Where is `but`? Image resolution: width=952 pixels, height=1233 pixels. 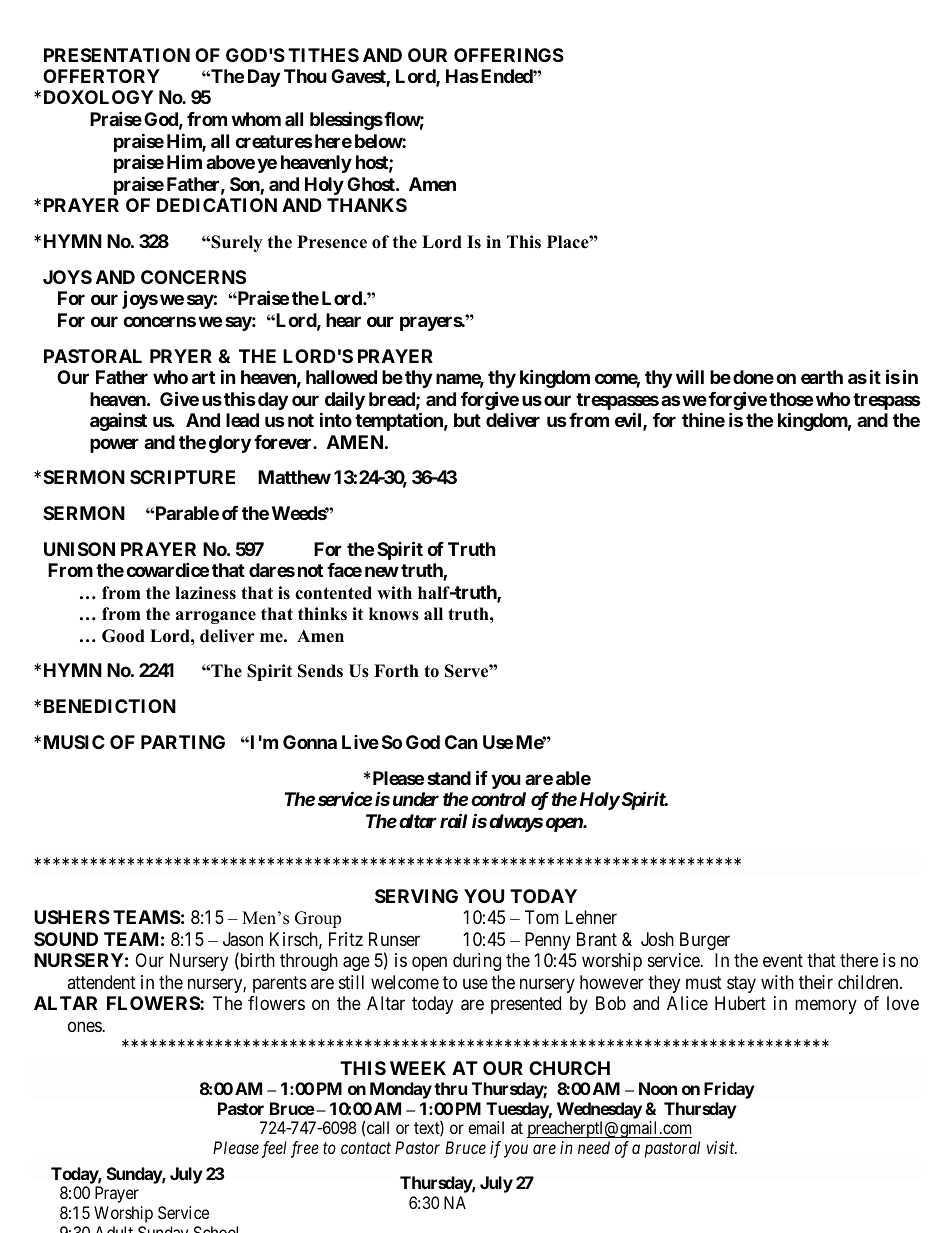
but is located at coordinates (467, 420).
